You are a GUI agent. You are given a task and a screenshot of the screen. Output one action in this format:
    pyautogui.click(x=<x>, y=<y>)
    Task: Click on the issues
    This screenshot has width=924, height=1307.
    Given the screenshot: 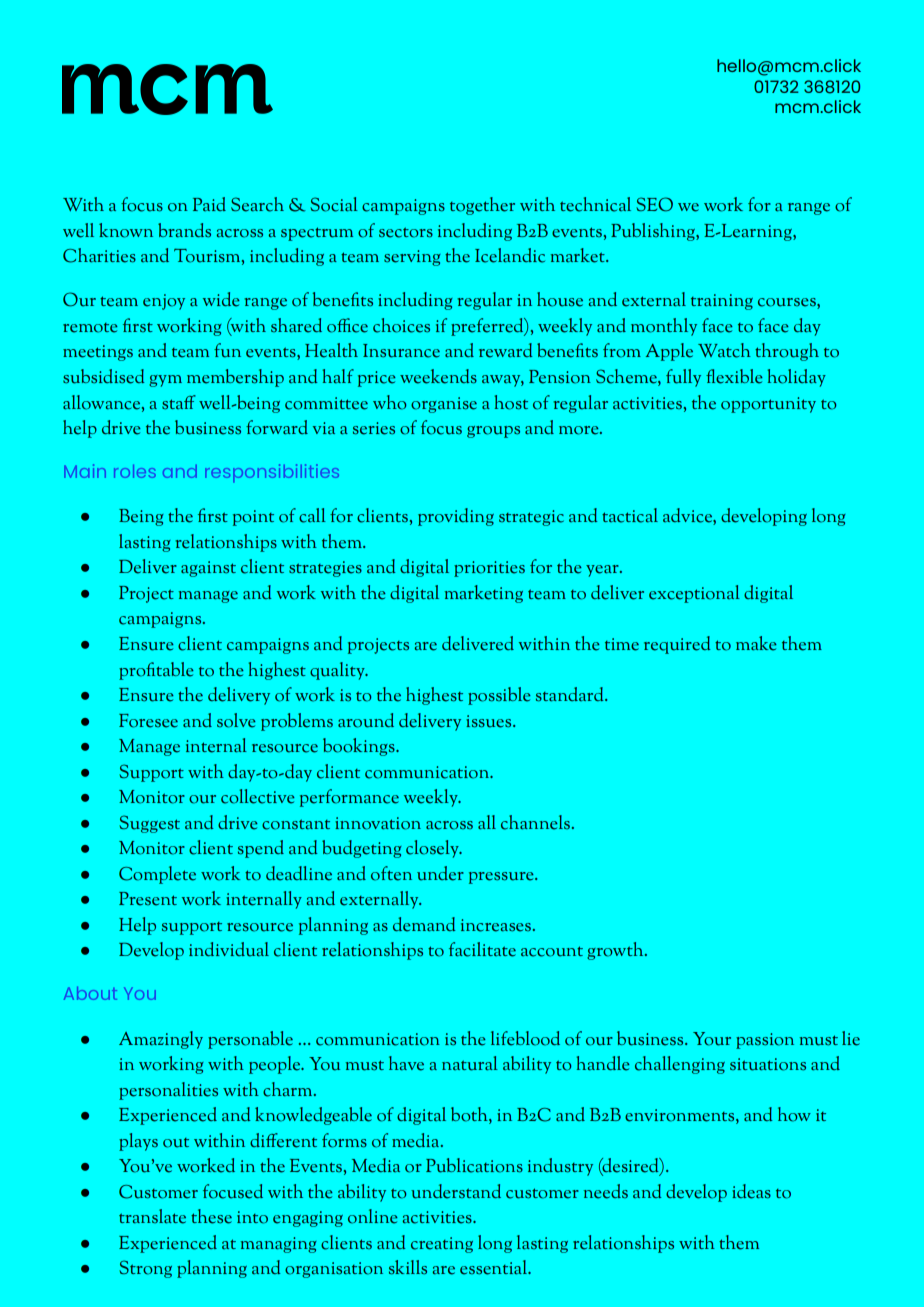 What is the action you would take?
    pyautogui.click(x=490, y=721)
